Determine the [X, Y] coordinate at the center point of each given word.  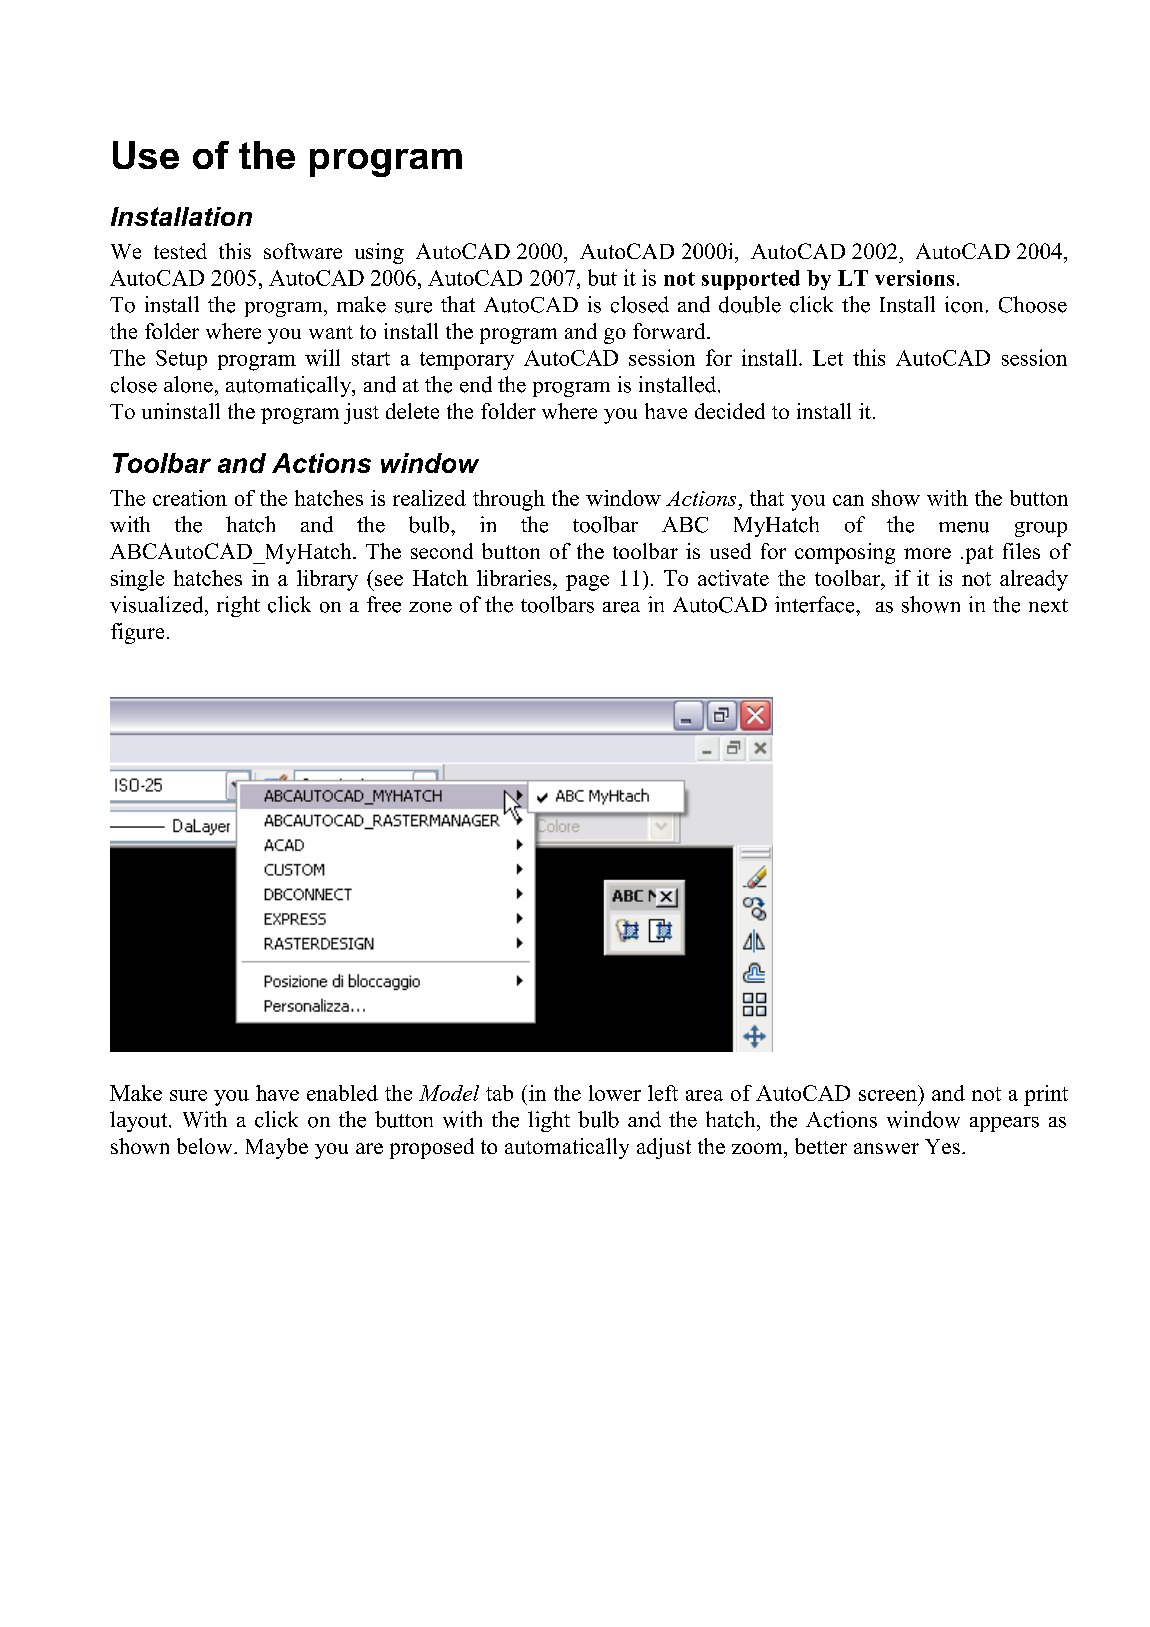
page [587, 583]
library [327, 580]
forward [670, 331]
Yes [942, 1146]
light [549, 1121]
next [1048, 606]
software [303, 251]
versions [914, 278]
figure [137, 633]
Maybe [277, 1148]
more [927, 553]
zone [430, 607]
